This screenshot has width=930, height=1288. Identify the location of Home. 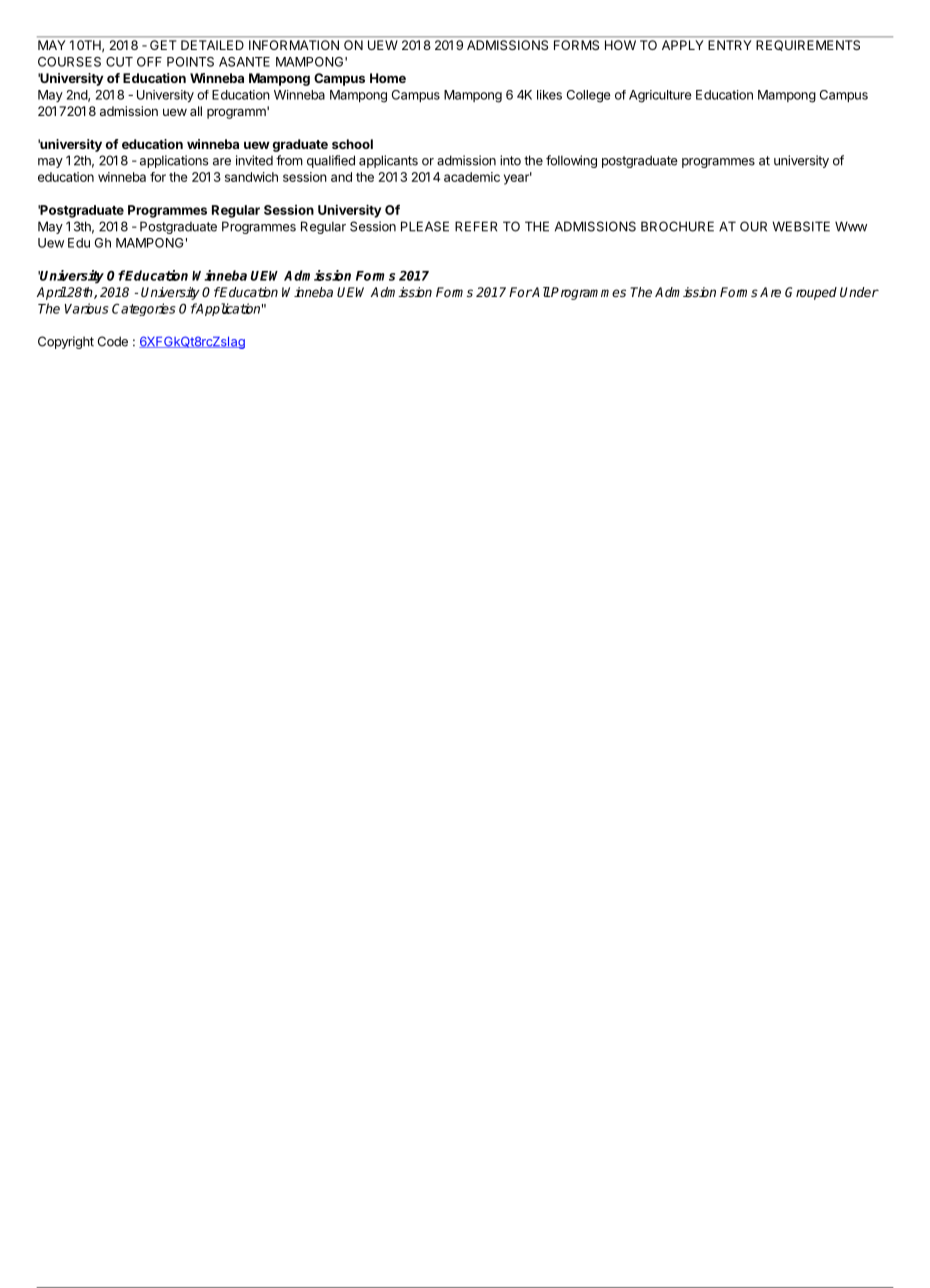
(388, 78).
